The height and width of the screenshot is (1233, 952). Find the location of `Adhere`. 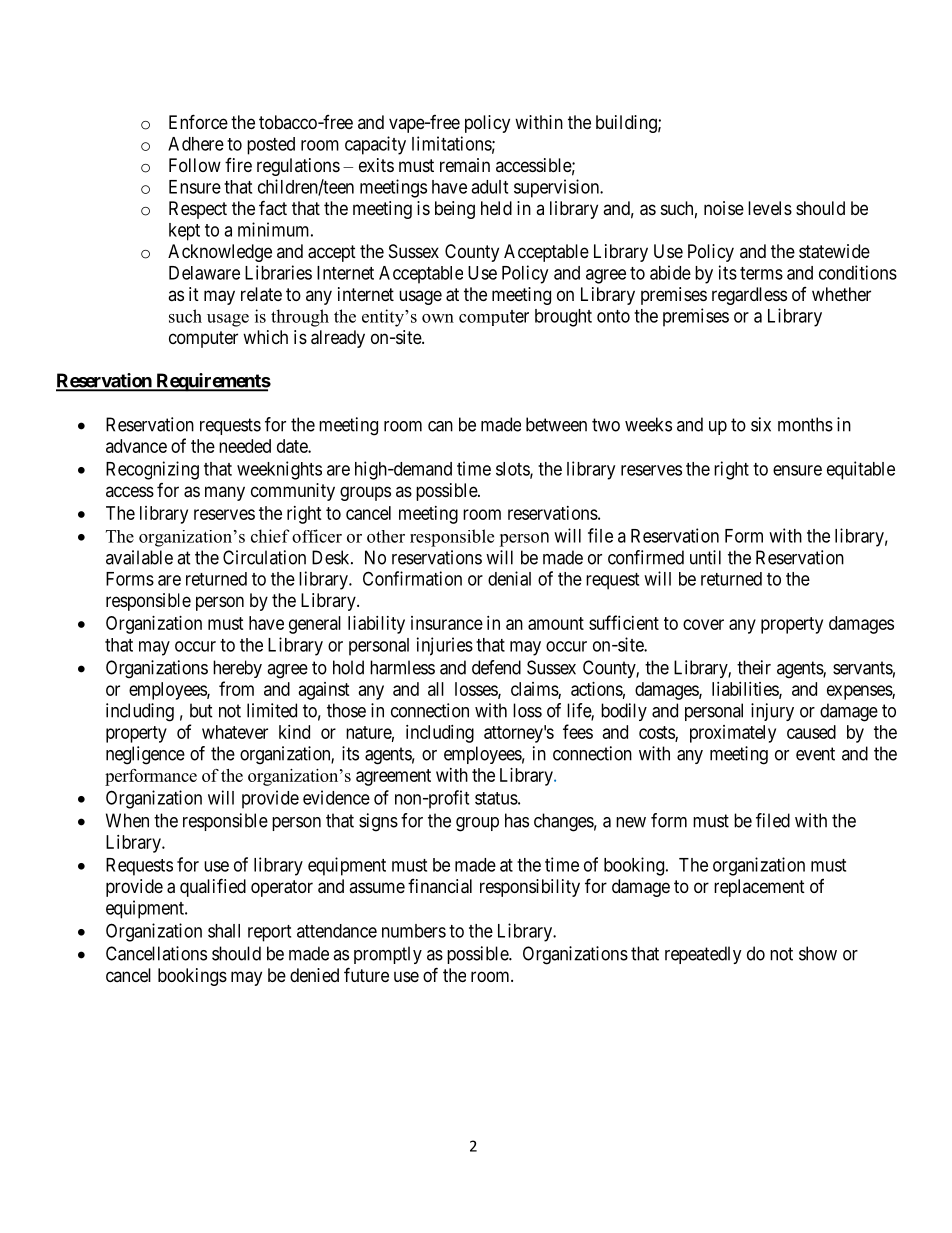

Adhere is located at coordinates (196, 144).
